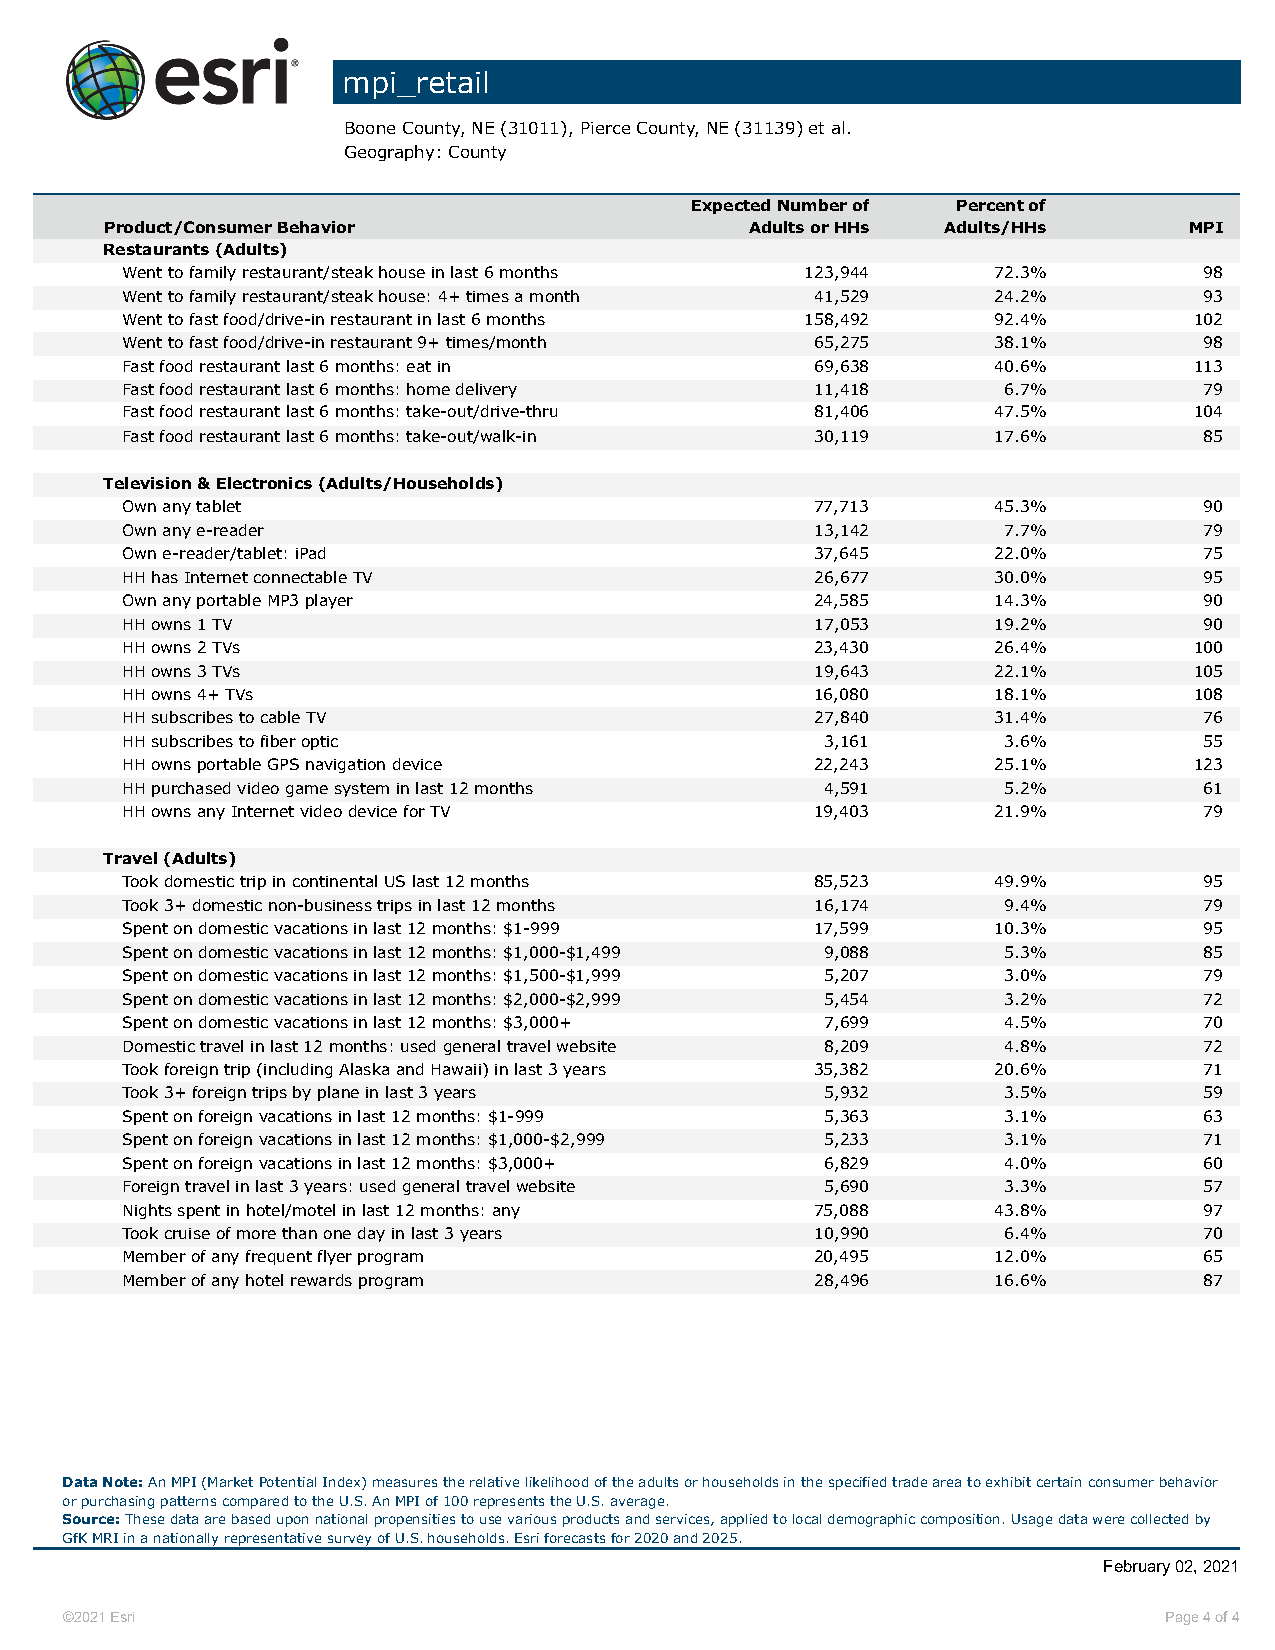 The width and height of the screenshot is (1275, 1650). Describe the element at coordinates (251, 1519) in the screenshot. I see `based` at that location.
